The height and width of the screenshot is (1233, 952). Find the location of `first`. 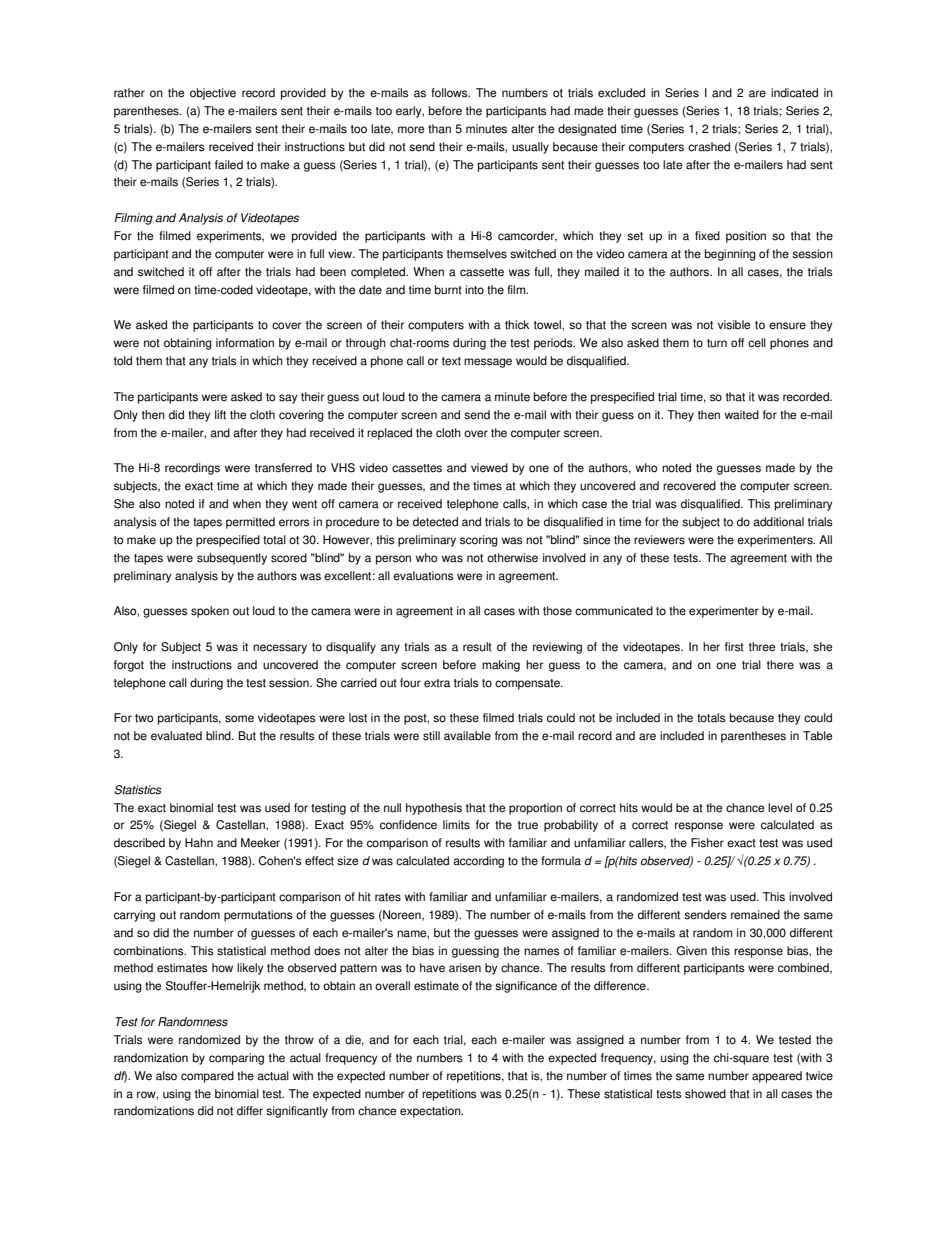

first is located at coordinates (734, 647).
